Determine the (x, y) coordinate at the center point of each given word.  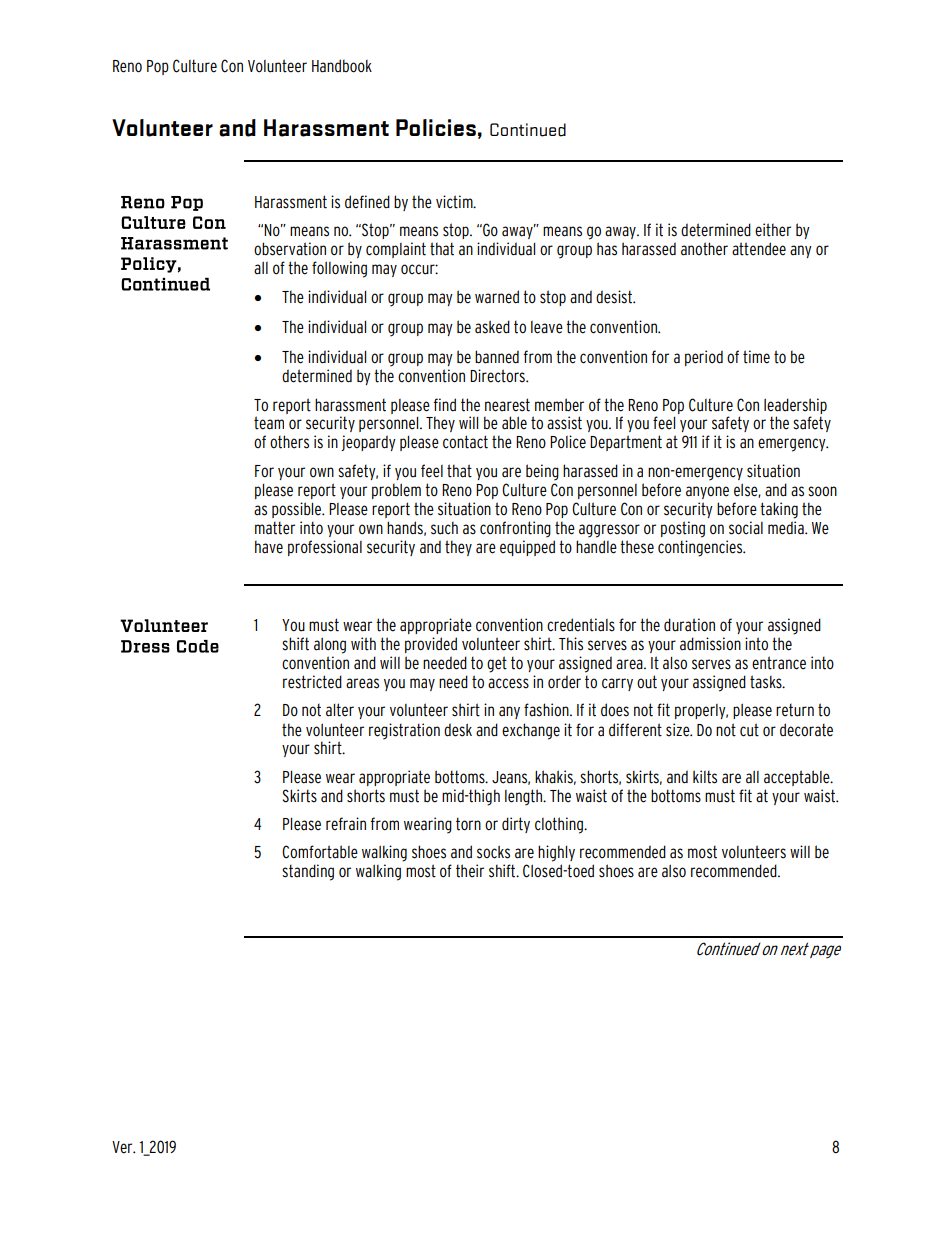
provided (431, 645)
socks (493, 852)
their (470, 871)
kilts (705, 777)
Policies (436, 127)
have (269, 547)
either (773, 230)
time (756, 357)
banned (497, 357)
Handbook (342, 66)
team (269, 423)
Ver (123, 1147)
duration (689, 625)
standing (308, 872)
